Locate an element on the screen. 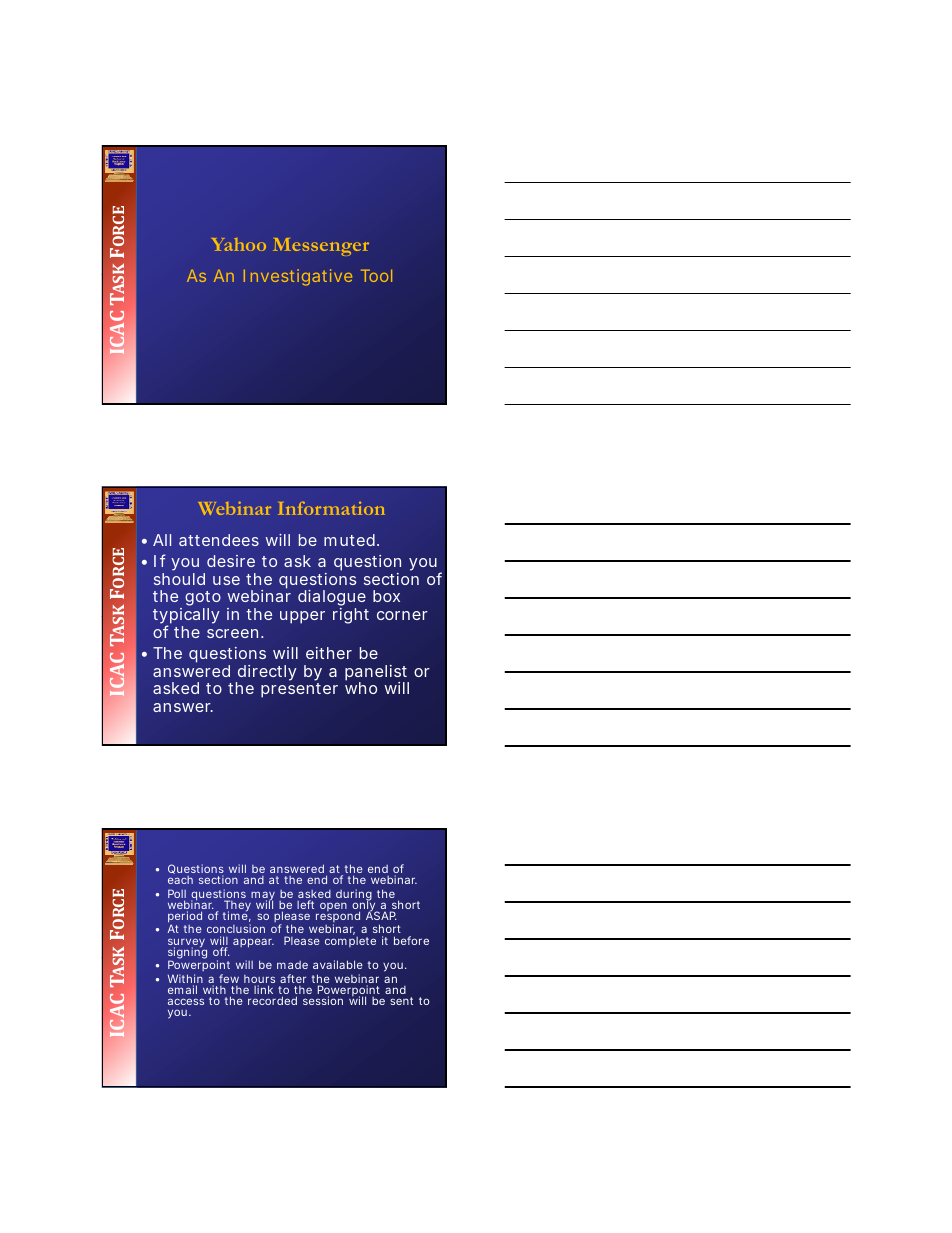  Poll is located at coordinates (177, 895).
